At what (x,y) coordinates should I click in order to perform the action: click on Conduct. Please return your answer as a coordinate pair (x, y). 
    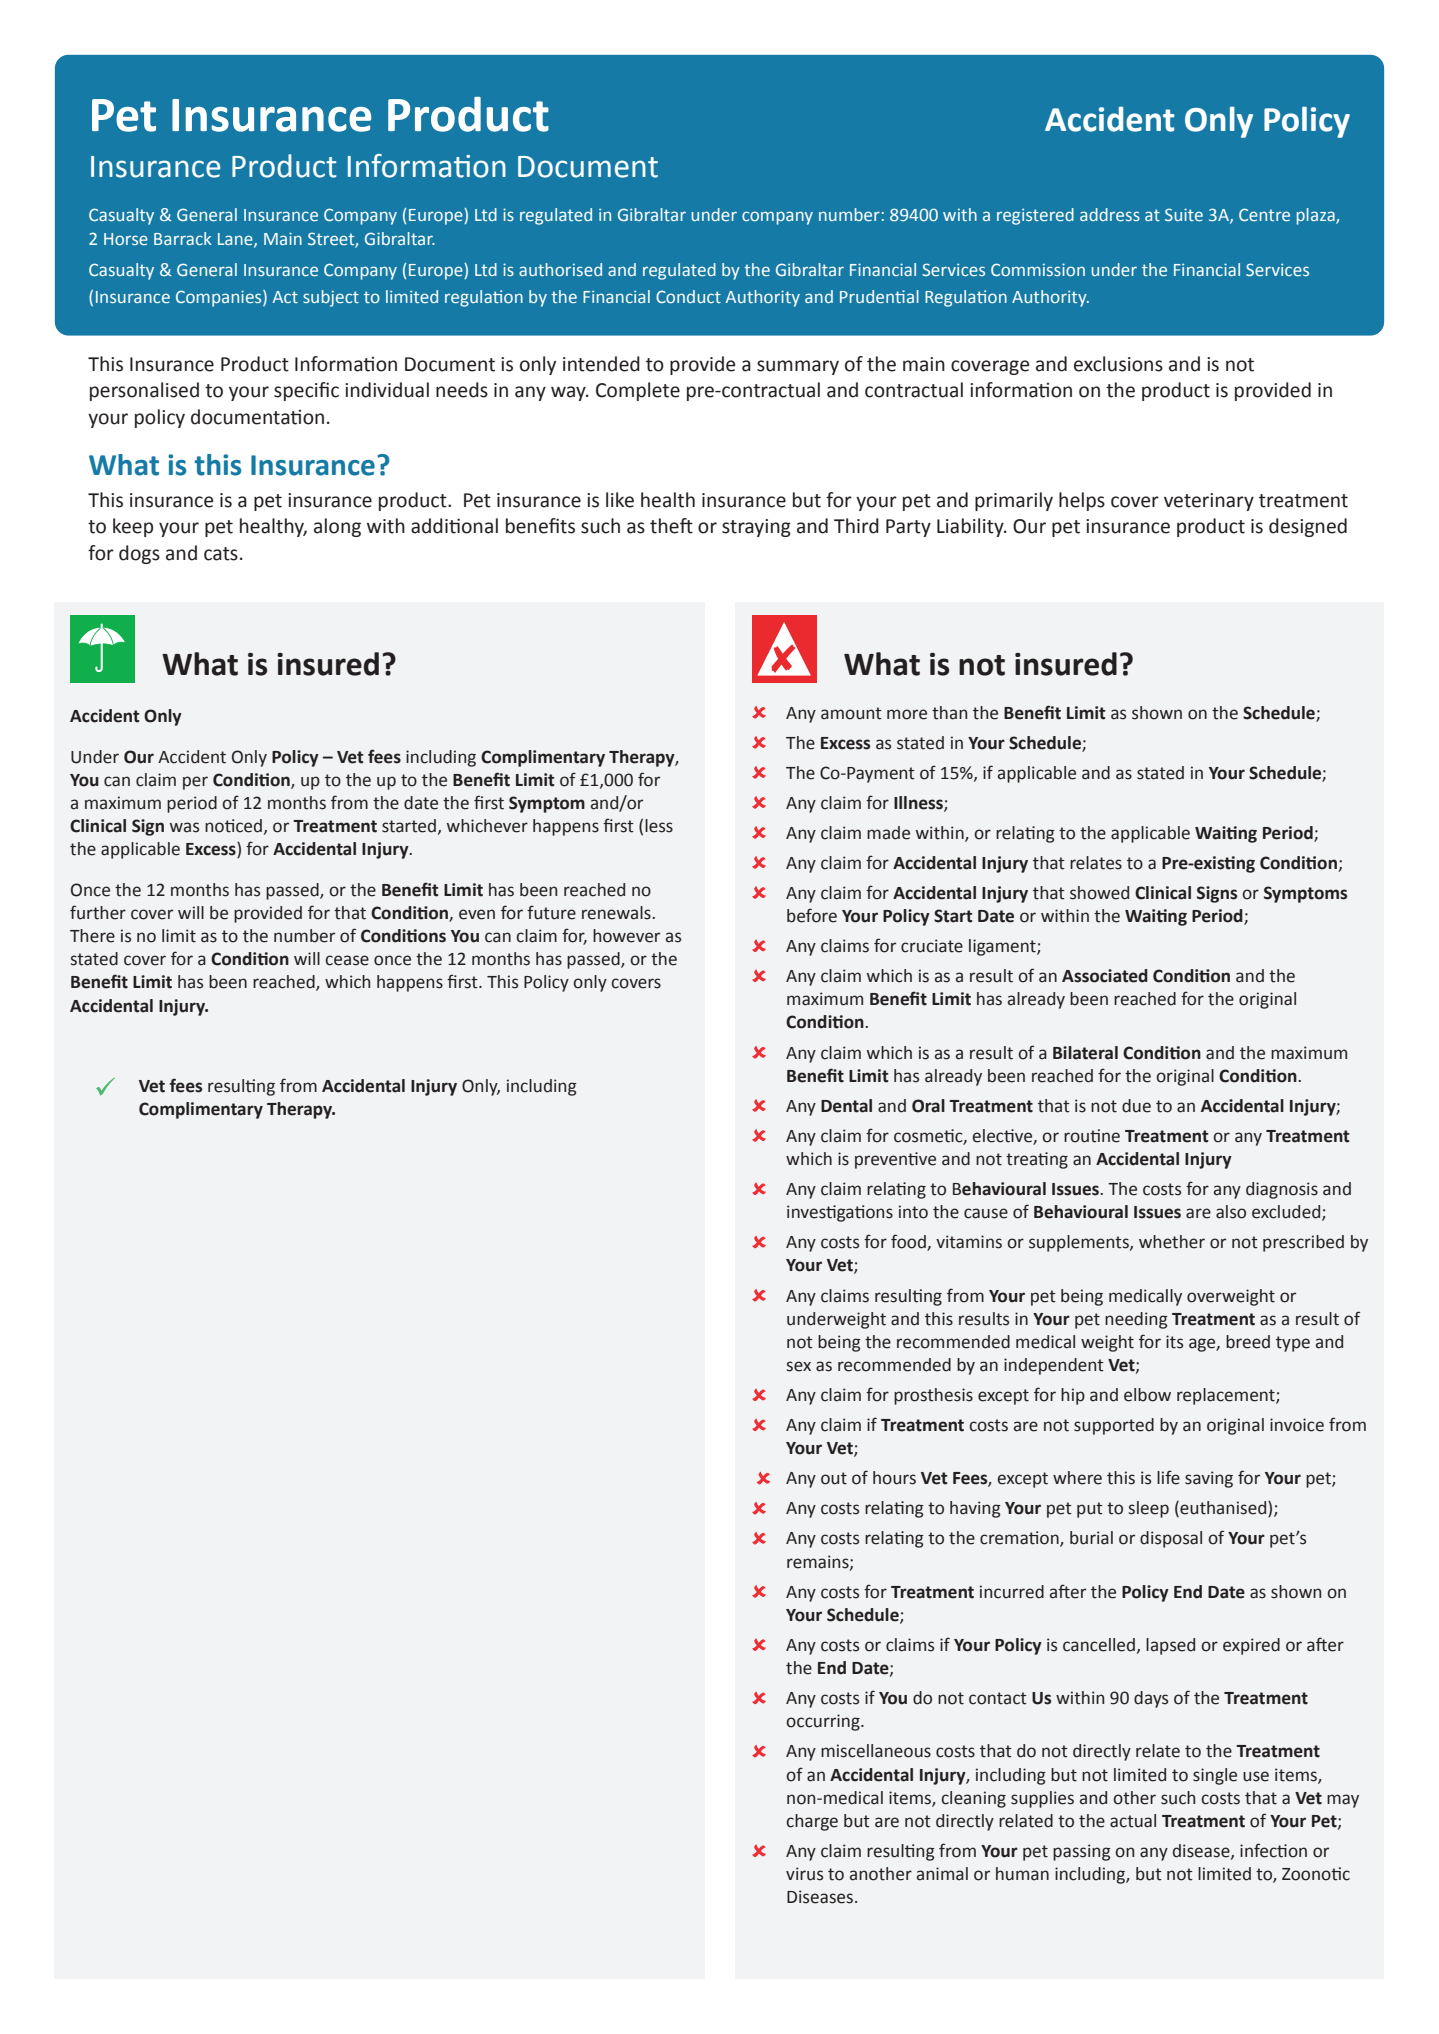
    Looking at the image, I should click on (688, 296).
